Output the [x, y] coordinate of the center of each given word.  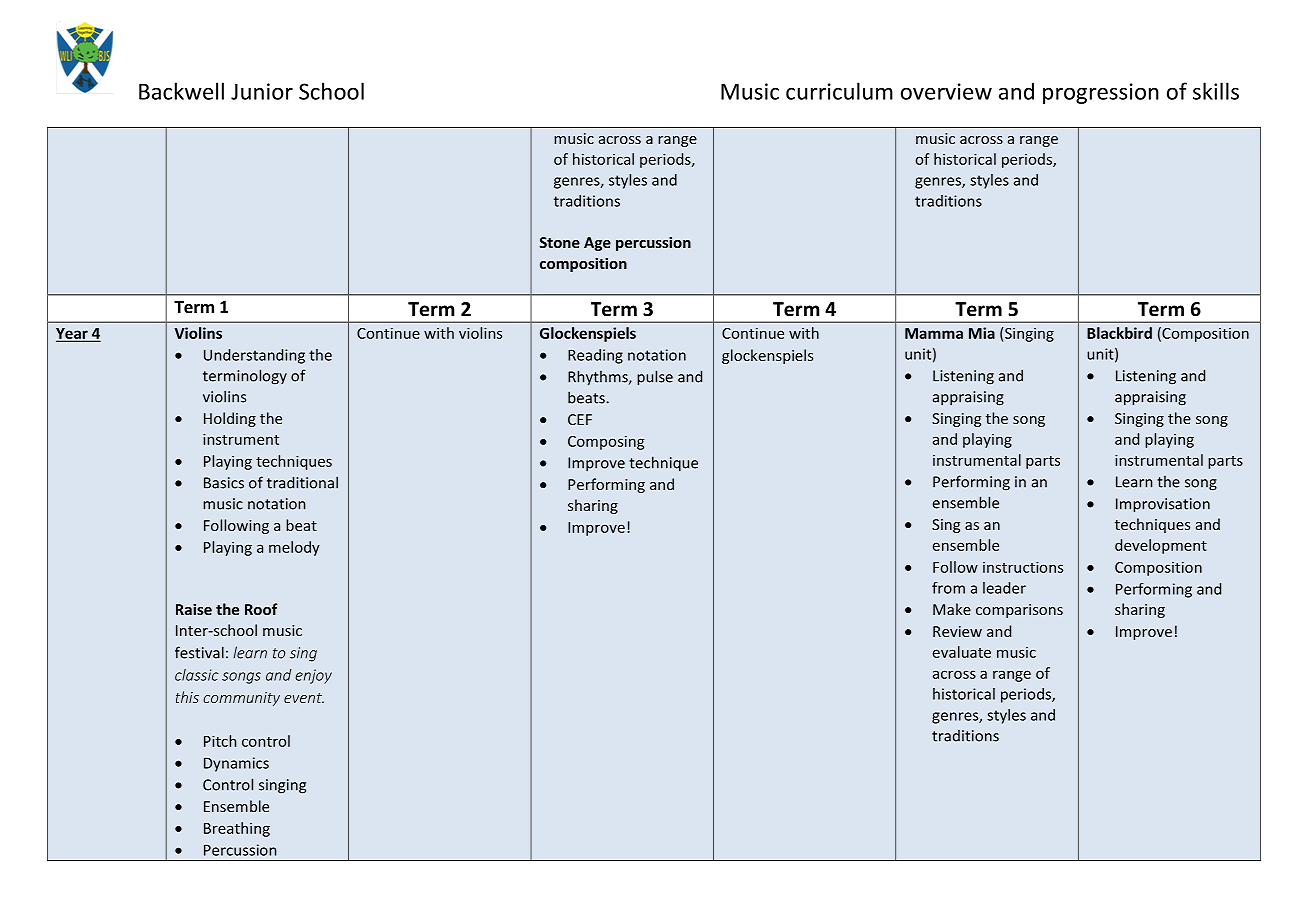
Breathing [237, 829]
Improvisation [1163, 505]
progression [1101, 93]
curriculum [839, 91]
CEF [580, 419]
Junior [262, 91]
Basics [224, 483]
